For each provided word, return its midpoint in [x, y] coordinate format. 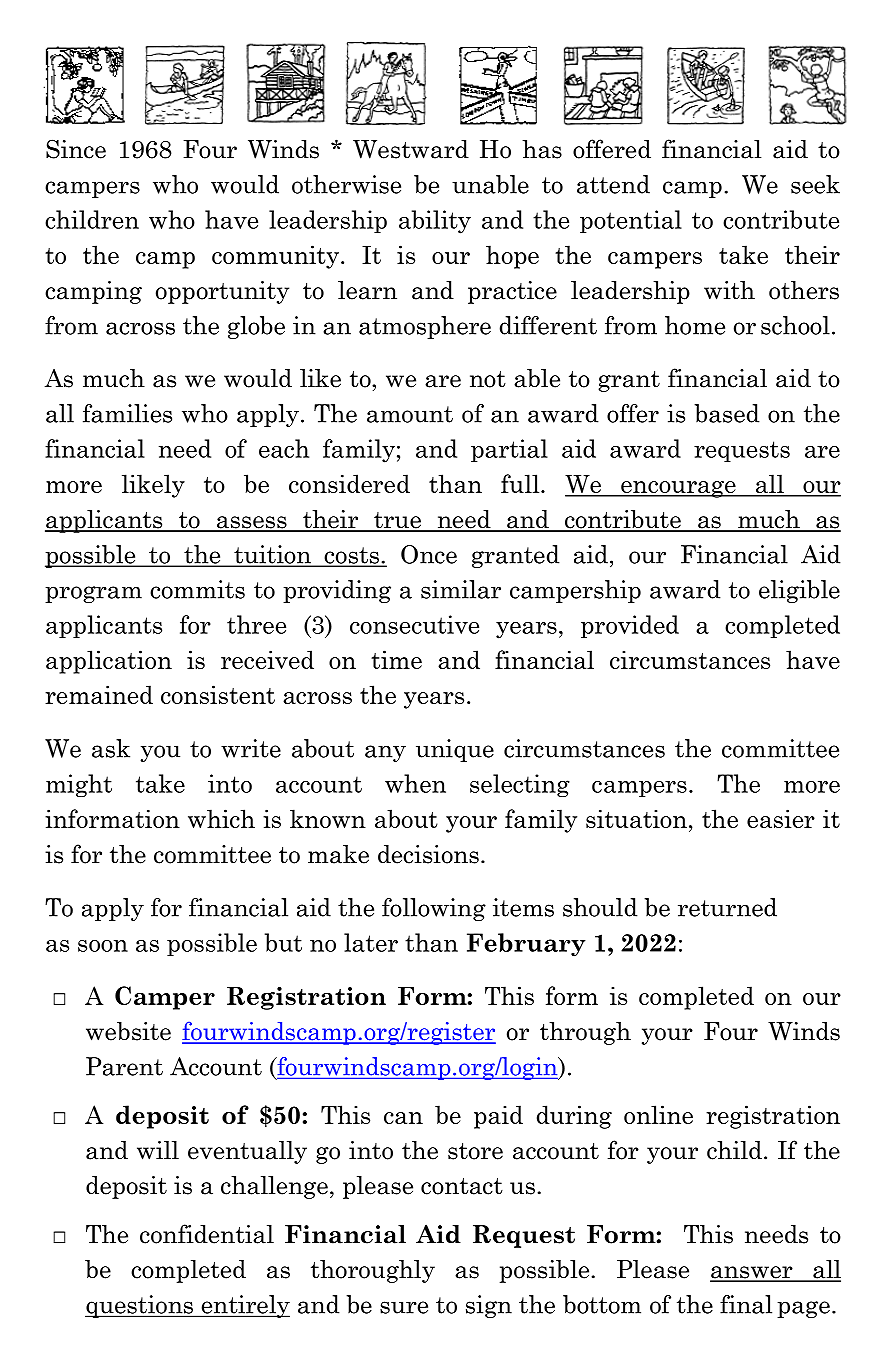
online [658, 1114]
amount [410, 414]
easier [781, 818]
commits [197, 589]
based [727, 413]
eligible [799, 591]
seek [815, 184]
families [127, 413]
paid [498, 1117]
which [221, 818]
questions [140, 1306]
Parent [124, 1066]
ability [435, 222]
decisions [428, 854]
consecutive [414, 624]
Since [76, 149]
